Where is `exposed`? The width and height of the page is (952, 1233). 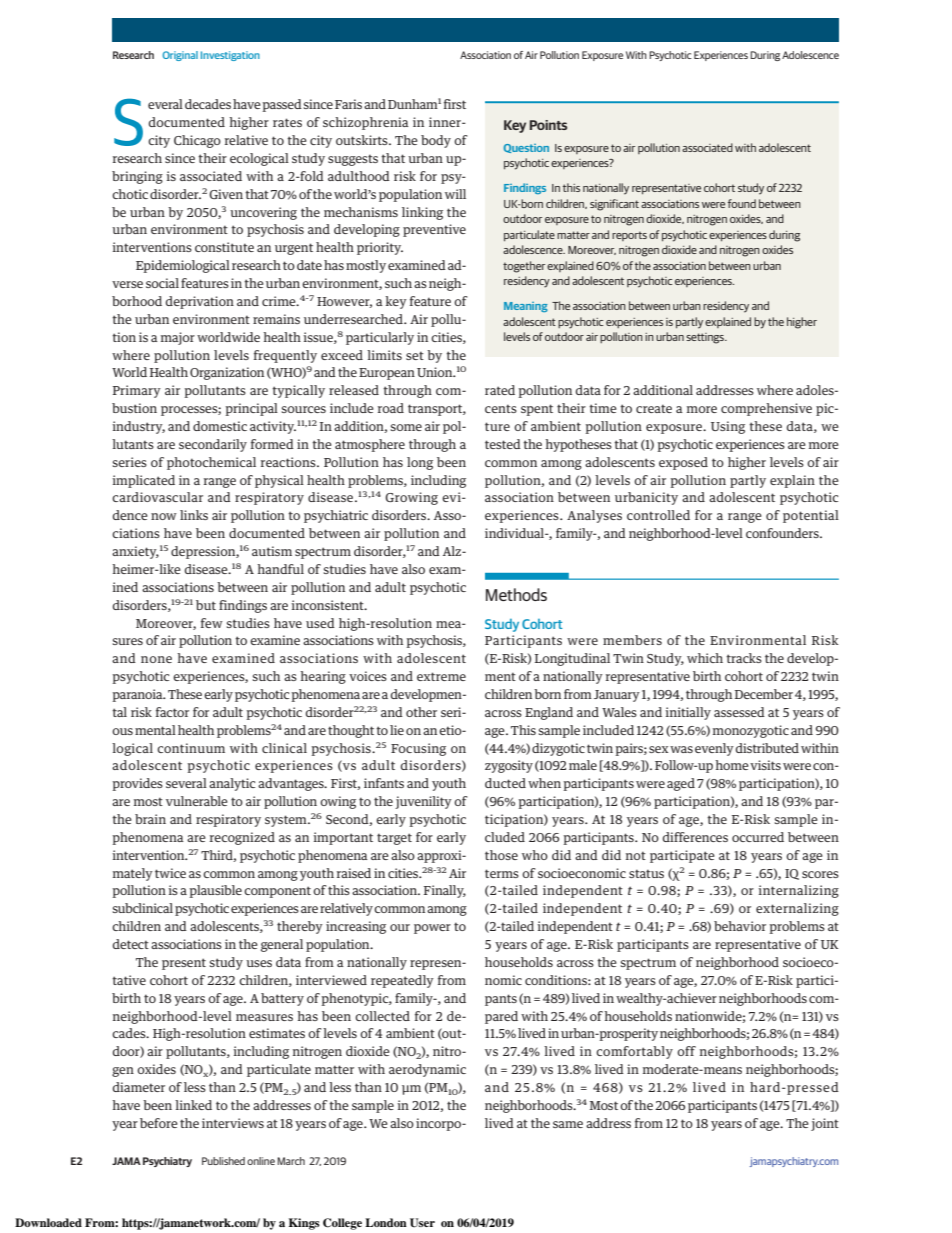
exposed is located at coordinates (683, 463).
